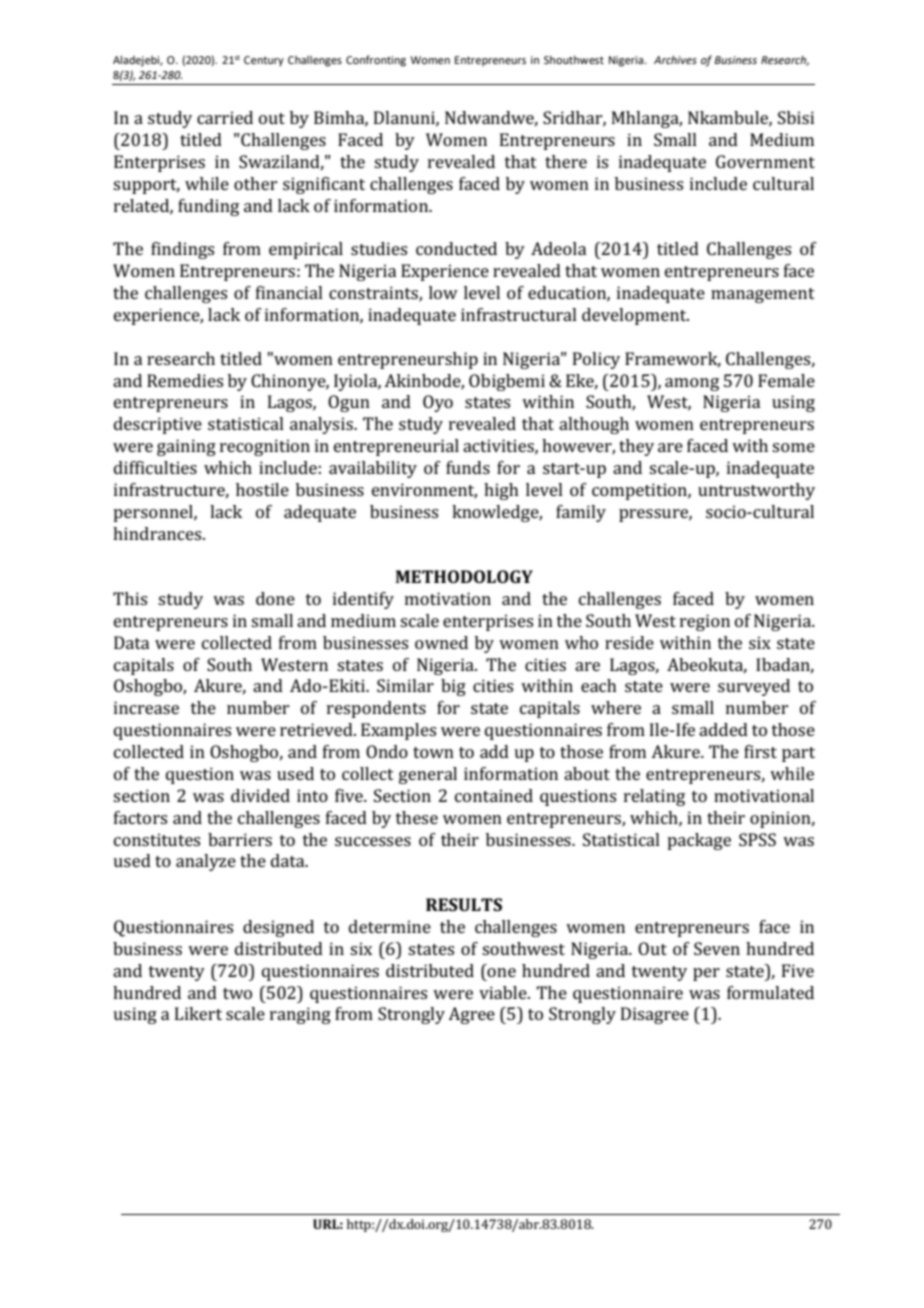  I want to click on divided, so click(260, 795).
